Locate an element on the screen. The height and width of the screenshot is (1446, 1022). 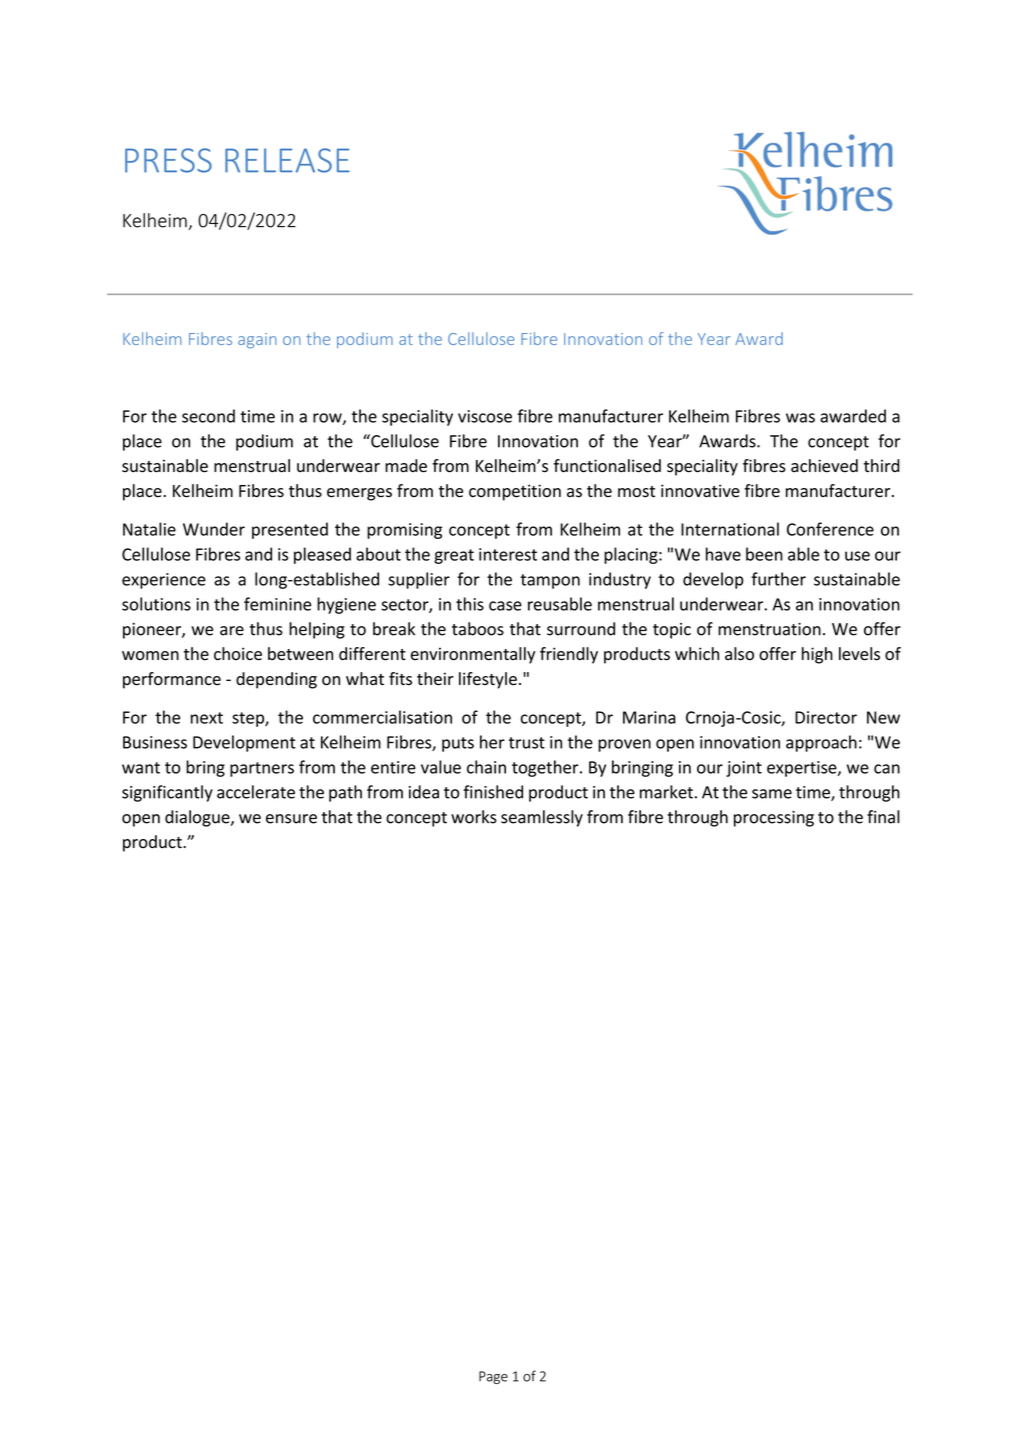
partners is located at coordinates (262, 769).
